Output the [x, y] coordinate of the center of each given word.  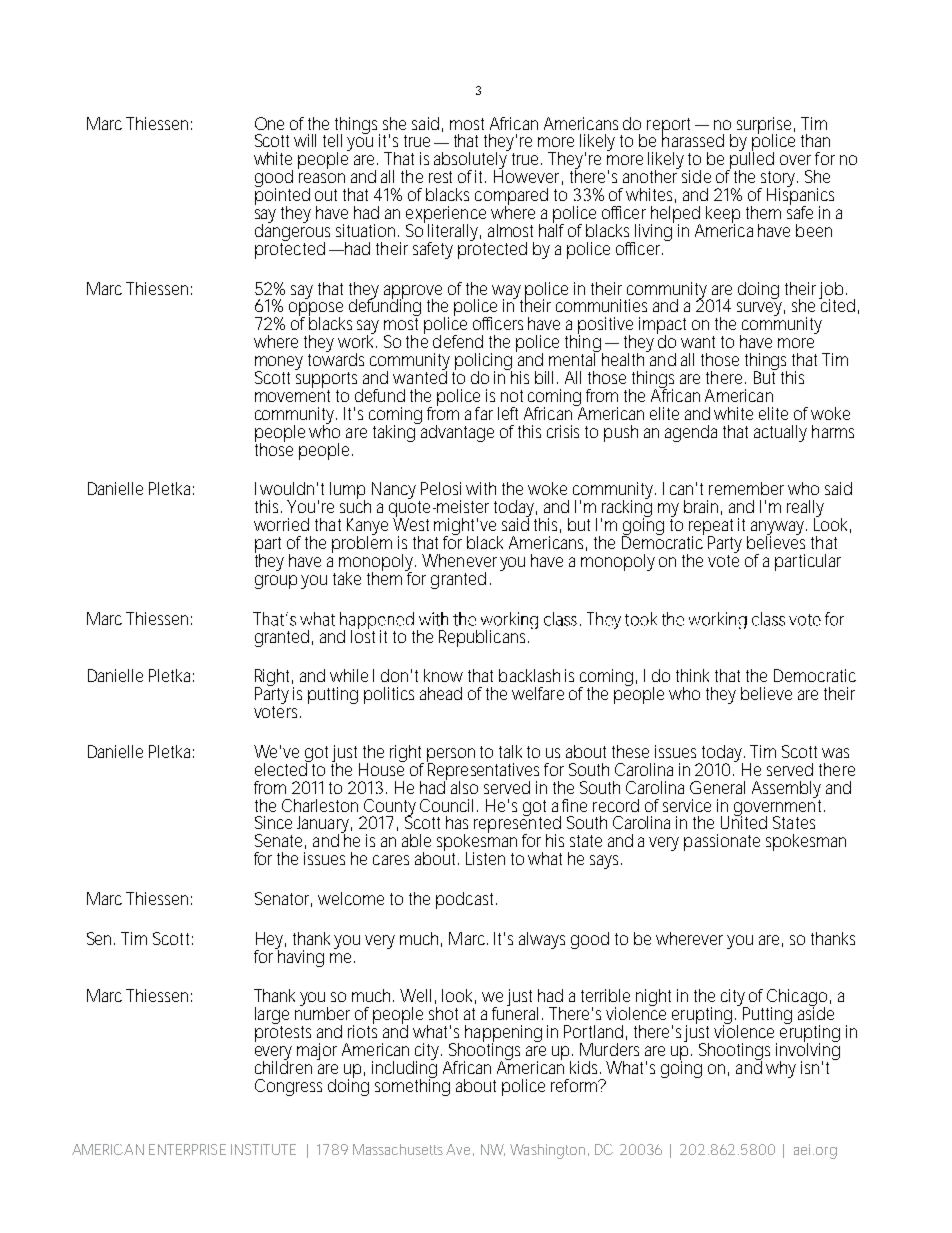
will [305, 140]
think [692, 675]
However [528, 176]
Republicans [484, 638]
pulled [751, 161]
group [276, 582]
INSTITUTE [263, 1149]
